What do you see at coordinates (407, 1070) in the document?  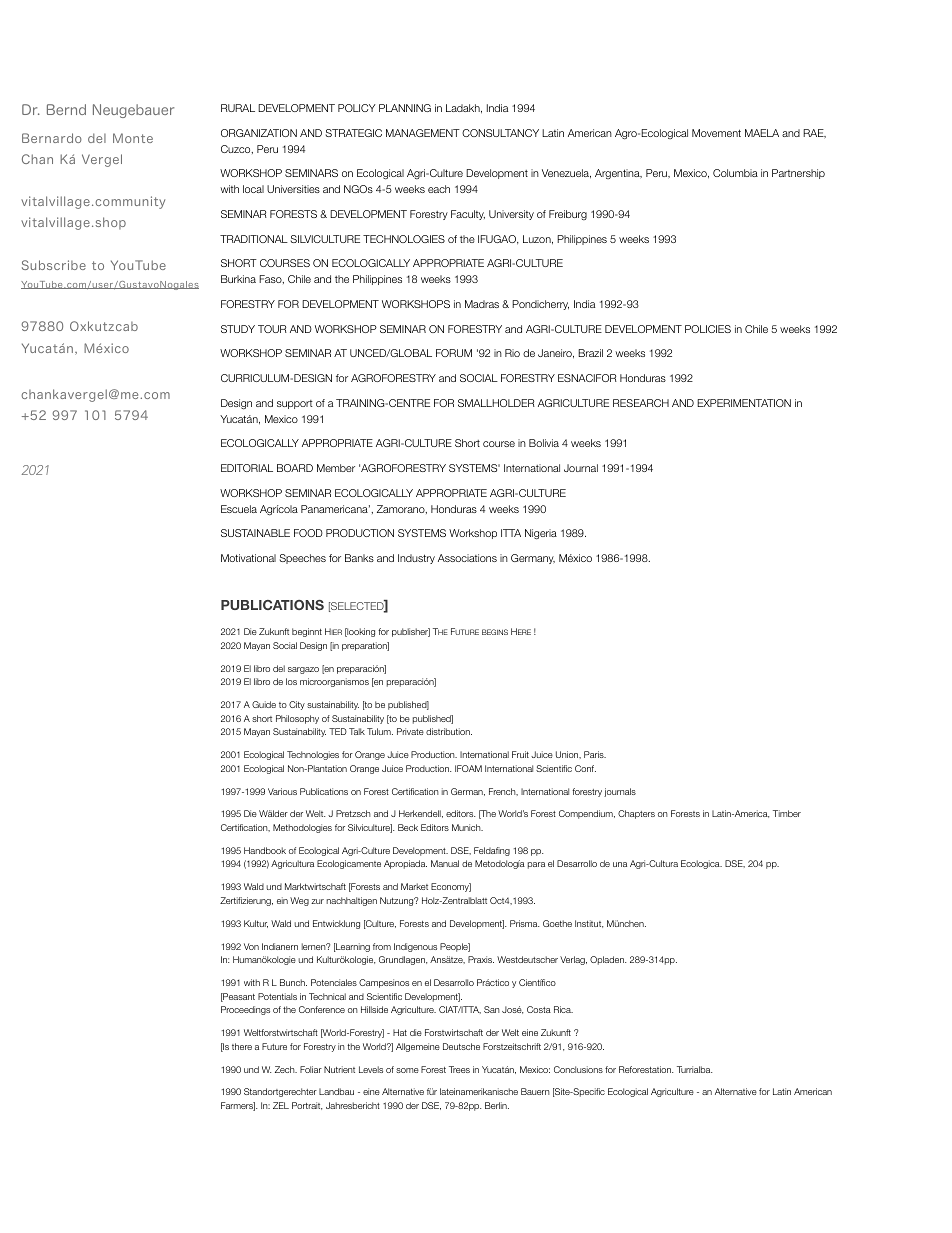 I see `some` at bounding box center [407, 1070].
